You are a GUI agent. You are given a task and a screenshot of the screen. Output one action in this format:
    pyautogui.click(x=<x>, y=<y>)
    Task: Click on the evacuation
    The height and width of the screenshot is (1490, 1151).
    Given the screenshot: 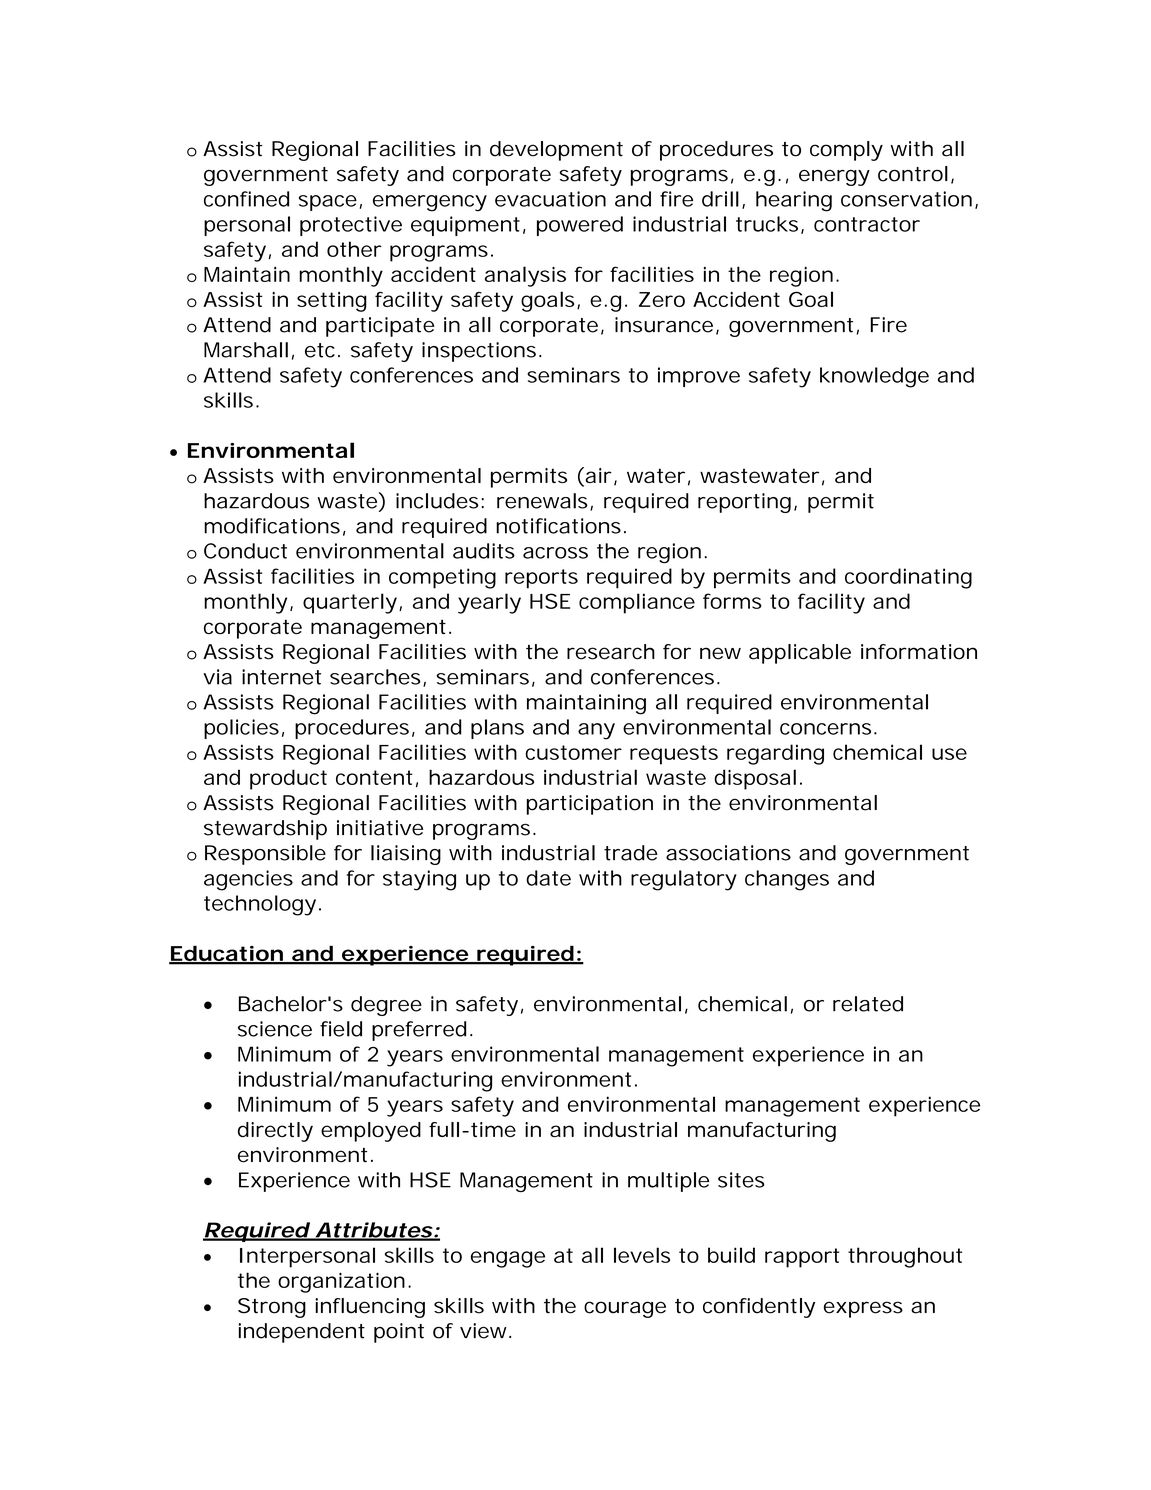 What is the action you would take?
    pyautogui.click(x=550, y=199)
